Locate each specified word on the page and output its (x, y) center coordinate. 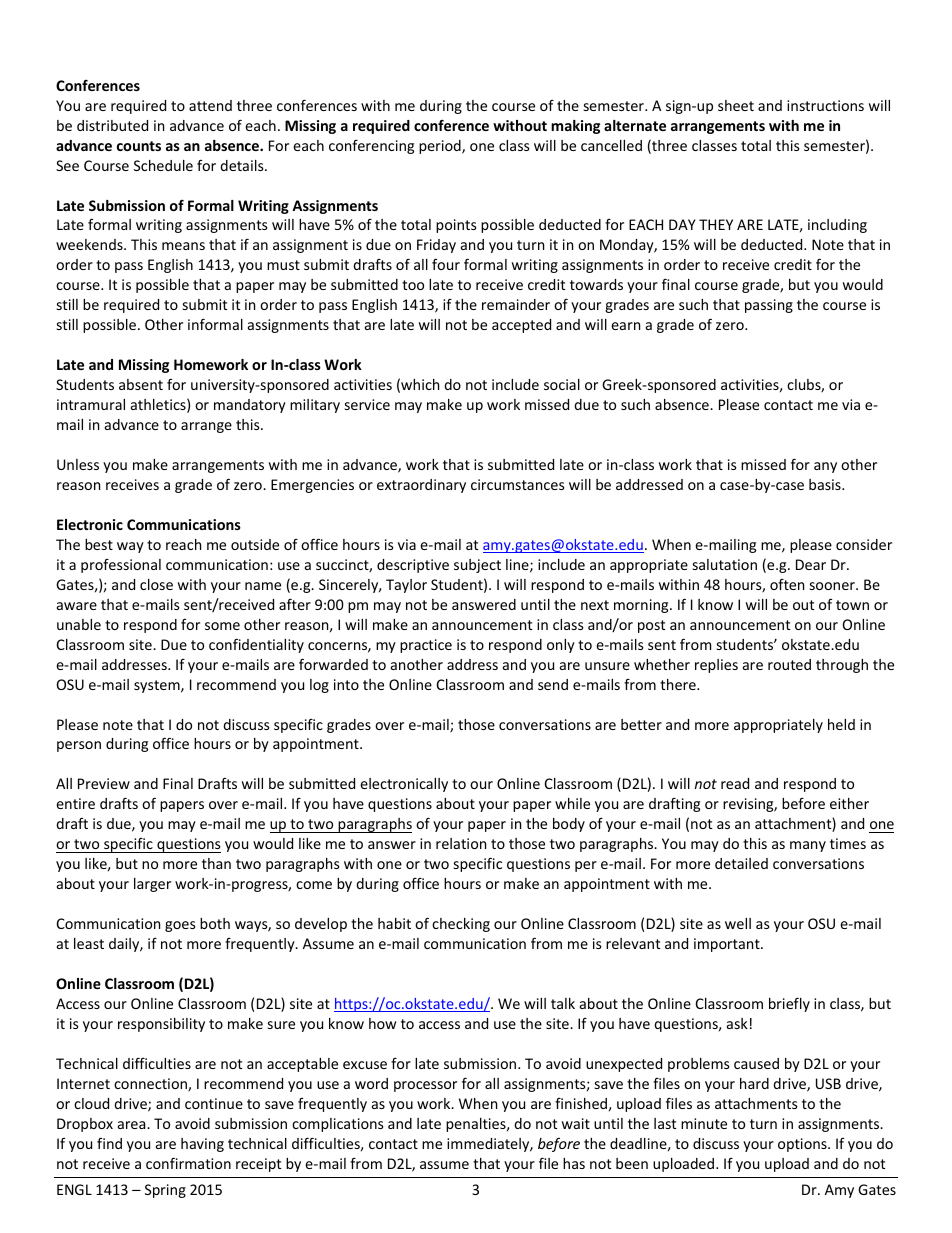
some (222, 626)
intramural (91, 404)
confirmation (188, 1163)
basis (826, 484)
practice (426, 646)
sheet (736, 105)
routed (789, 664)
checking (461, 925)
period (441, 147)
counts (139, 146)
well (738, 923)
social (562, 384)
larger (152, 885)
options (803, 1145)
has (574, 1163)
